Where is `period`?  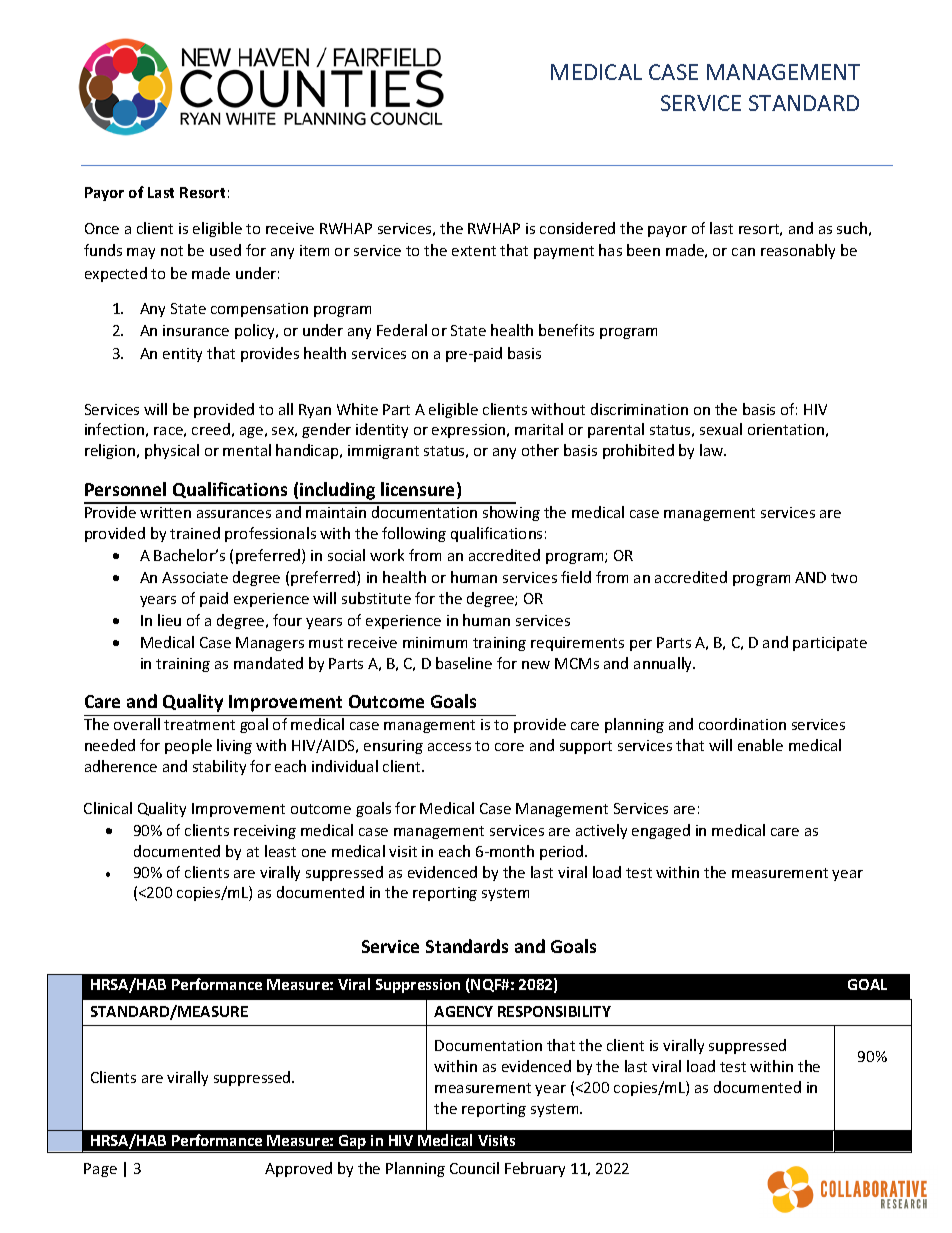
period is located at coordinates (563, 852).
